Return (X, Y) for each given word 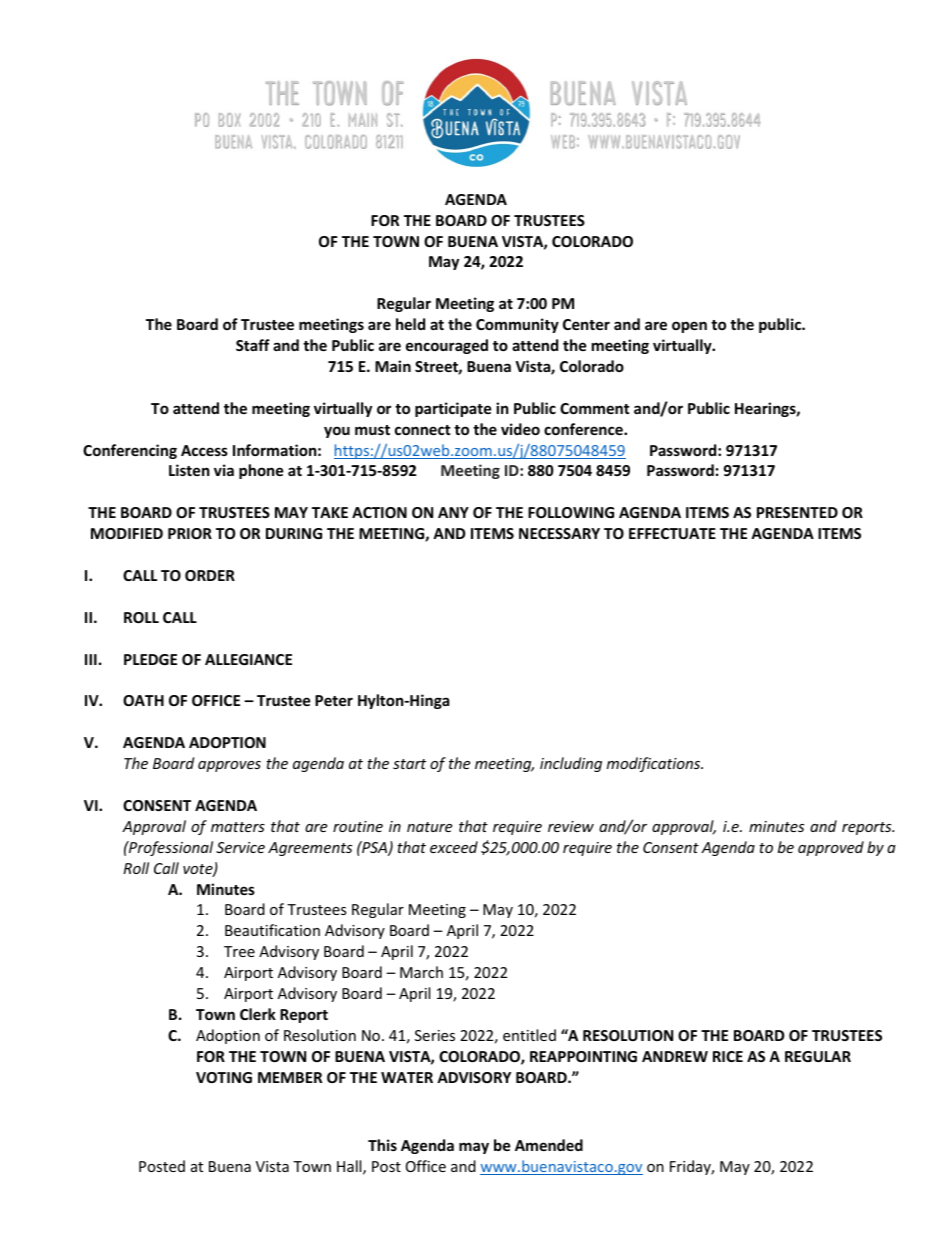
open (689, 327)
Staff (253, 345)
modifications (655, 764)
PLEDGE (150, 659)
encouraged (447, 346)
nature (429, 827)
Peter (334, 700)
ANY (453, 512)
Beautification (272, 930)
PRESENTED (797, 512)
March (421, 972)
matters (238, 827)
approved (831, 848)
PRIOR (190, 533)
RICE (728, 1056)
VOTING (224, 1077)
